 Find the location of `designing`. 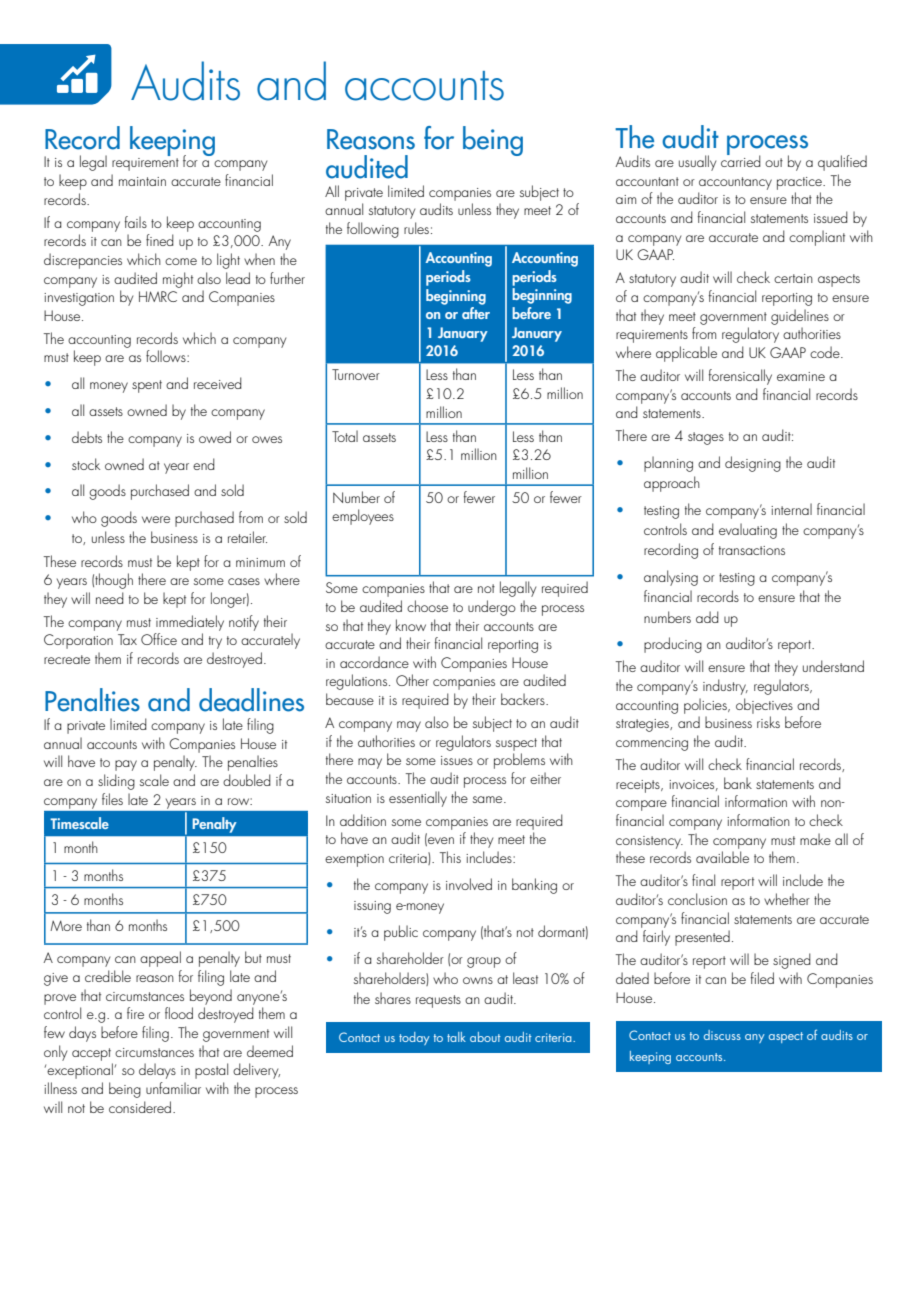

designing is located at coordinates (753, 464).
